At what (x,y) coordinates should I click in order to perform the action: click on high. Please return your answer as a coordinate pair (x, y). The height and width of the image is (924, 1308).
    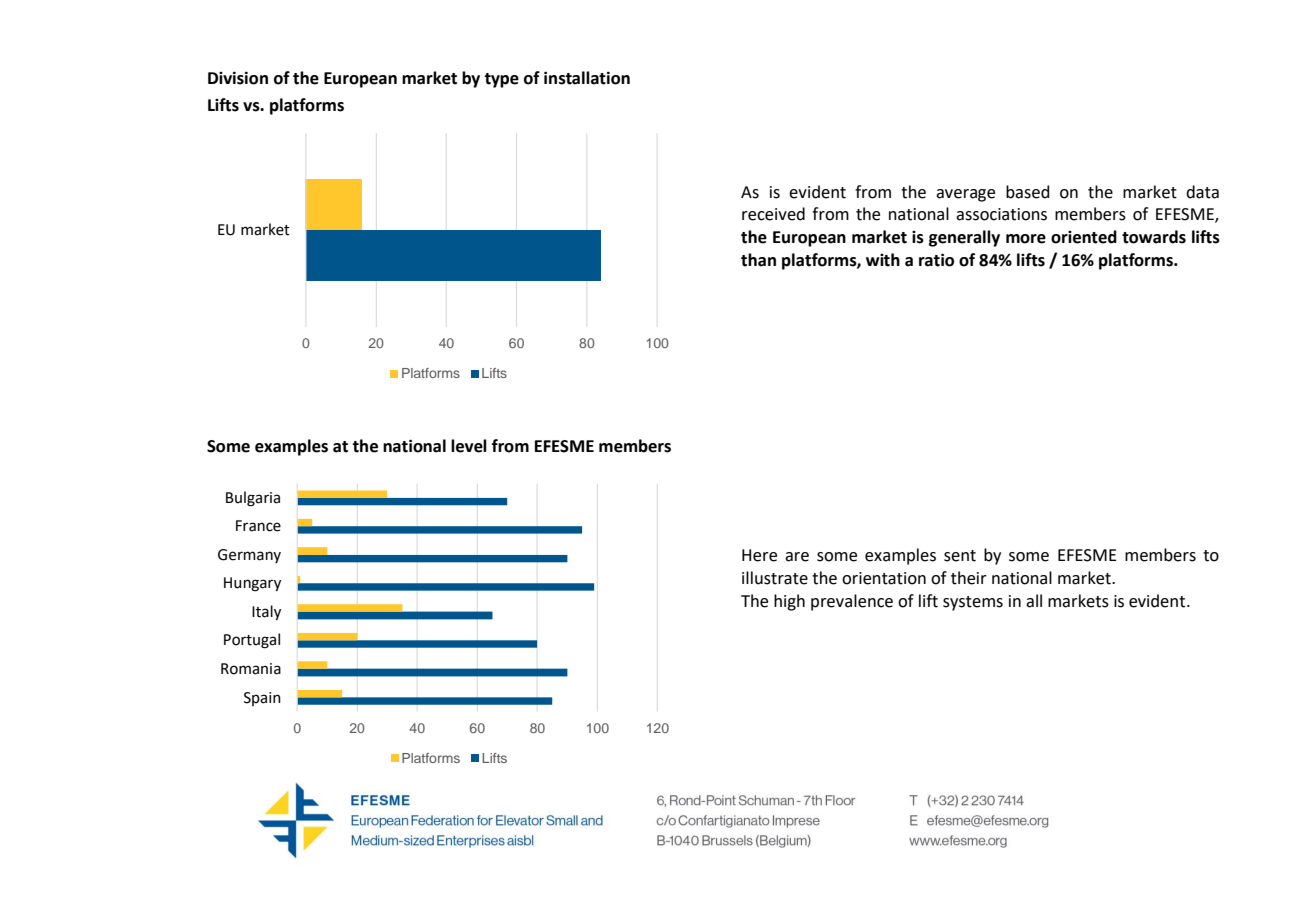
    Looking at the image, I should click on (789, 602).
